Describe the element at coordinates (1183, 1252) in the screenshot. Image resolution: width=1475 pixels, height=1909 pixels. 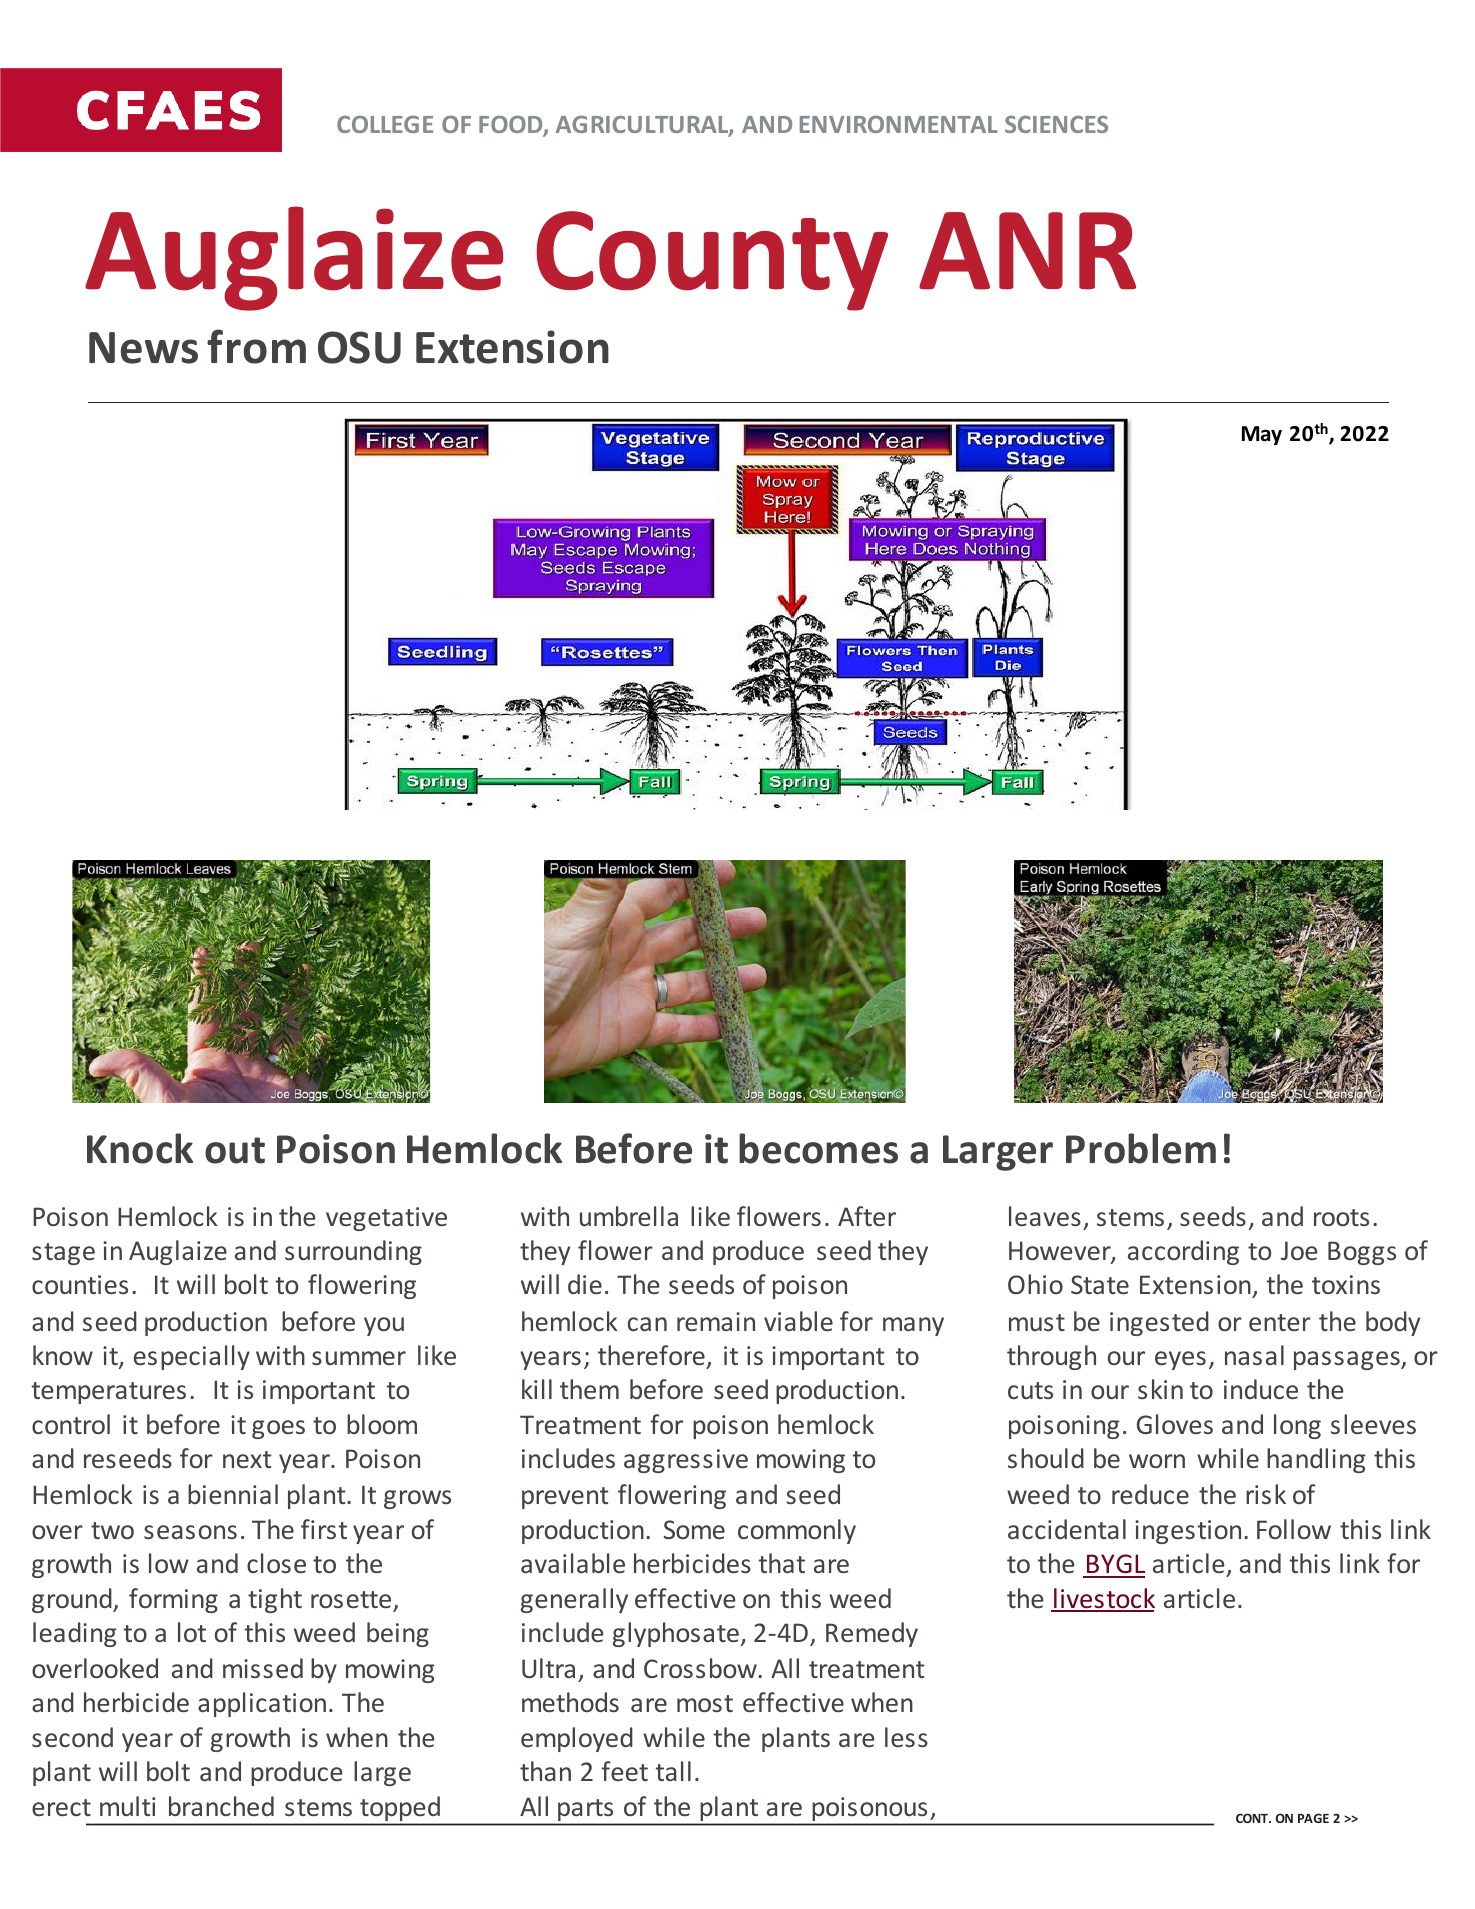
I see `according` at that location.
